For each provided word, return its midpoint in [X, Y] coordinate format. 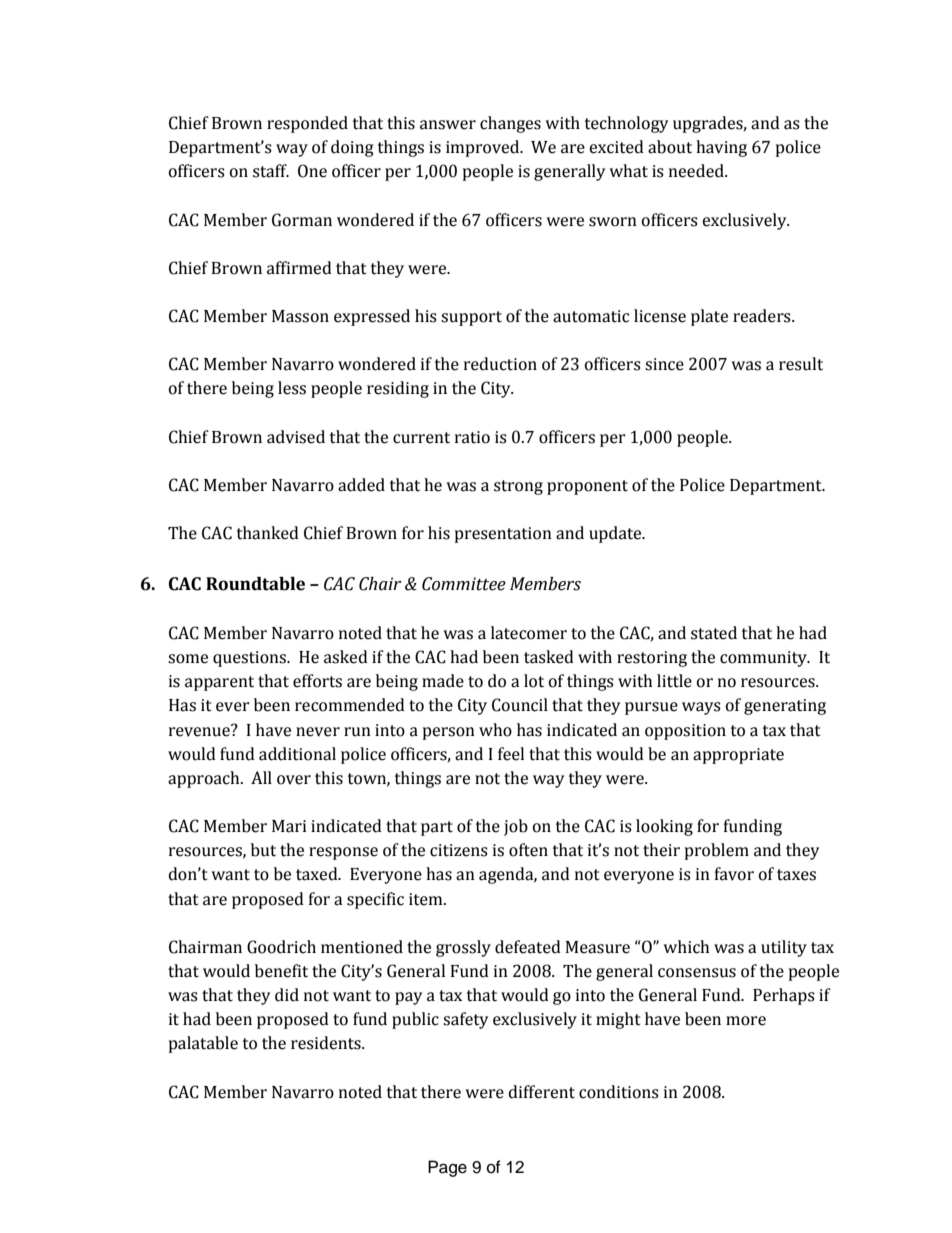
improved [484, 148]
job [516, 827]
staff [271, 171]
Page [447, 1168]
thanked [268, 533]
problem [717, 851]
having [721, 148]
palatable [203, 1044]
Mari [289, 826]
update [616, 534]
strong [518, 487]
